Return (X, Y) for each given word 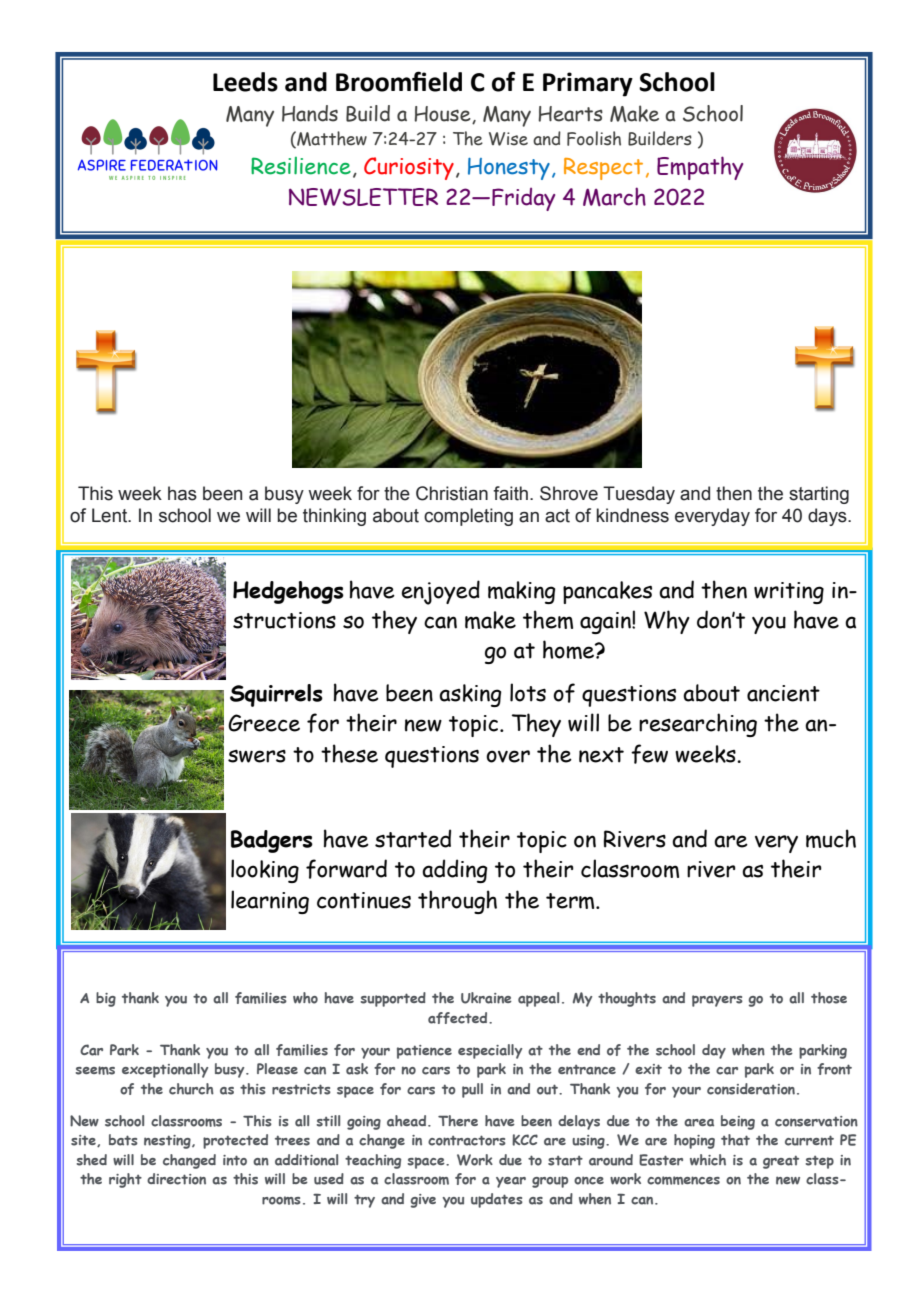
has (182, 493)
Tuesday (639, 495)
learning (270, 902)
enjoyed (441, 592)
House (443, 115)
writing (789, 593)
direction (176, 1179)
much (831, 838)
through (457, 902)
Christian (452, 493)
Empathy (700, 168)
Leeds (245, 82)
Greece (264, 723)
